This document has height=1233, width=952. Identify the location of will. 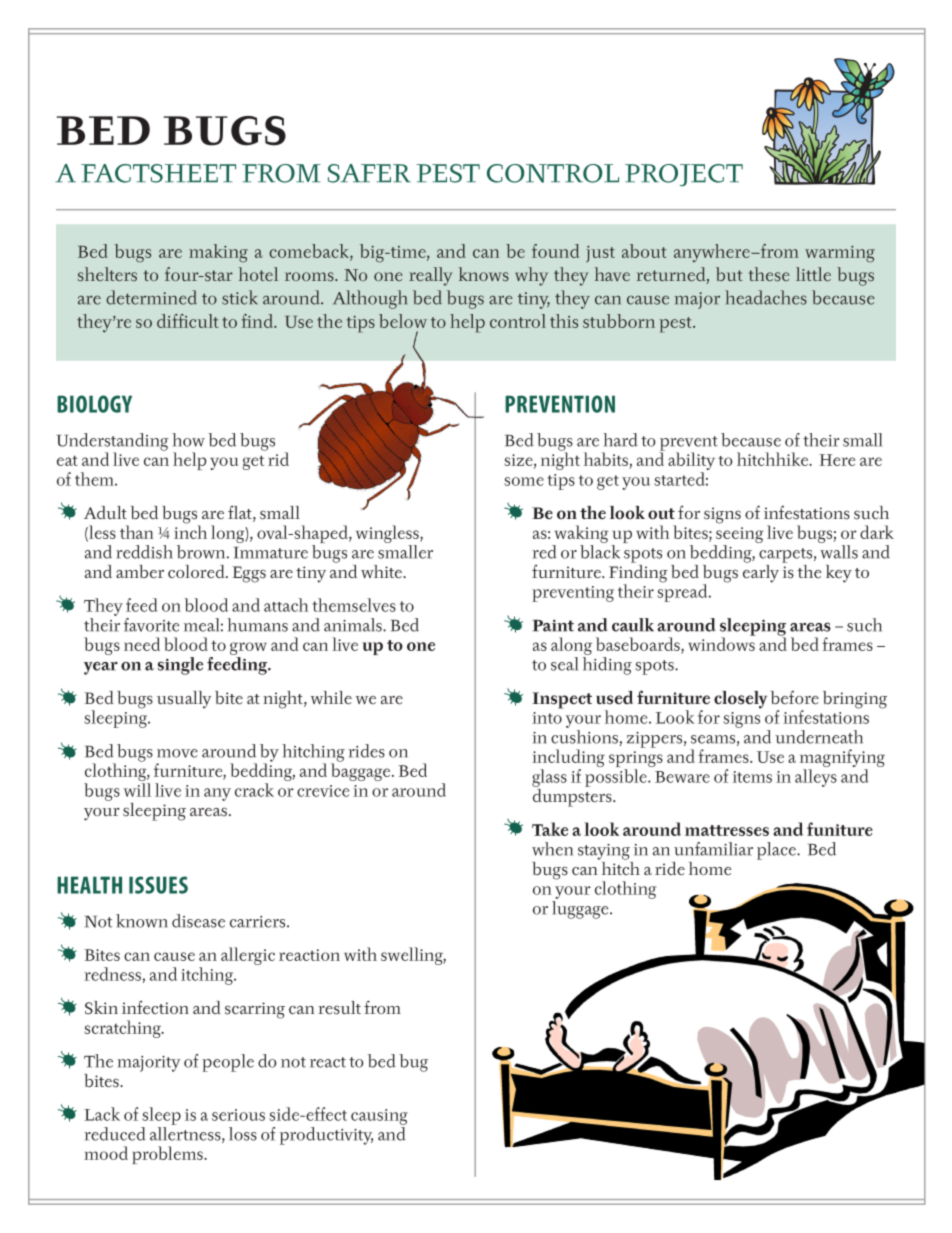
(137, 790).
